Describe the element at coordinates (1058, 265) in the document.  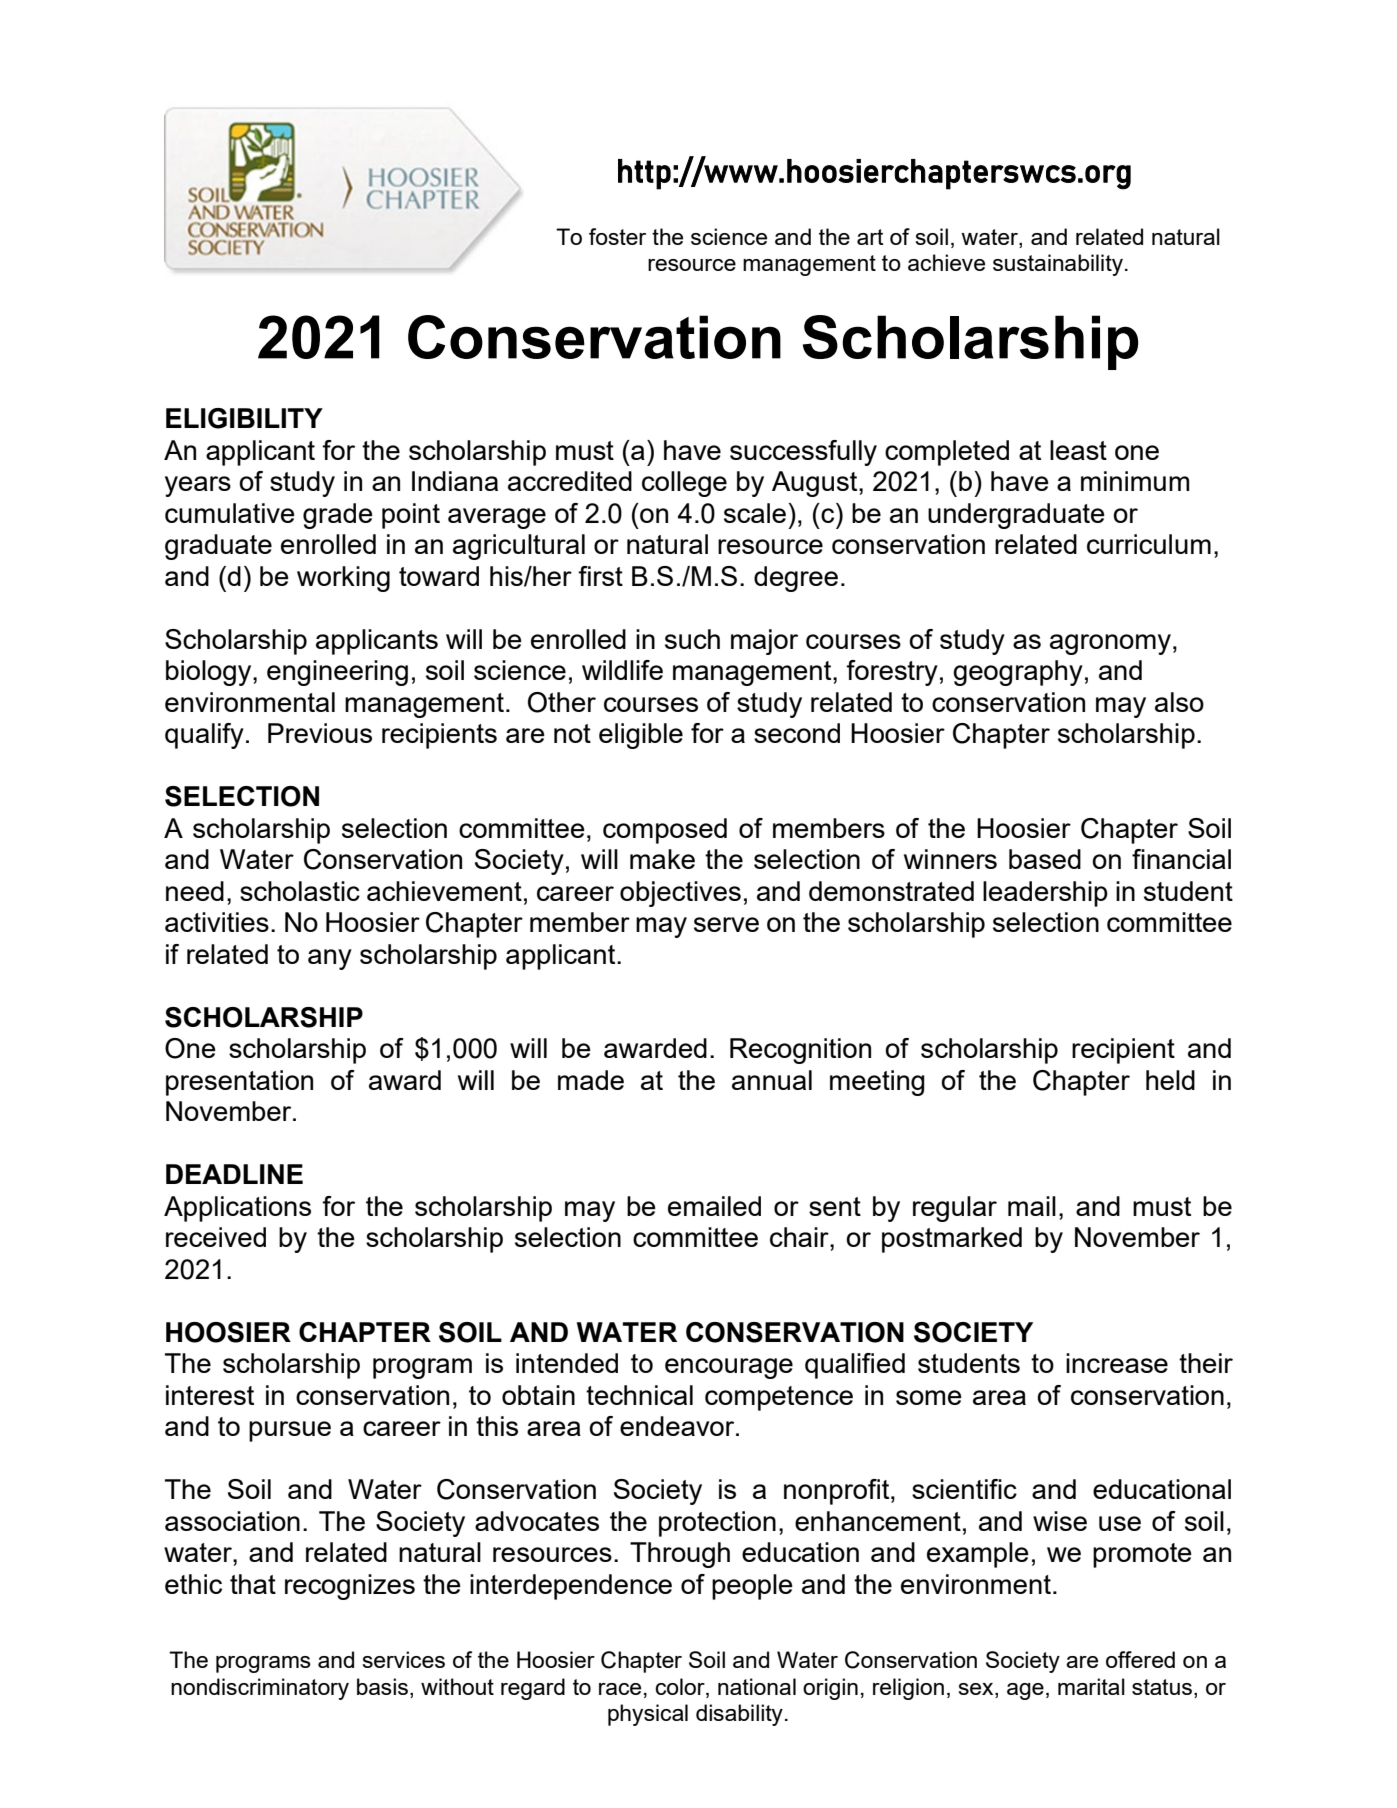
I see `sustainability` at that location.
